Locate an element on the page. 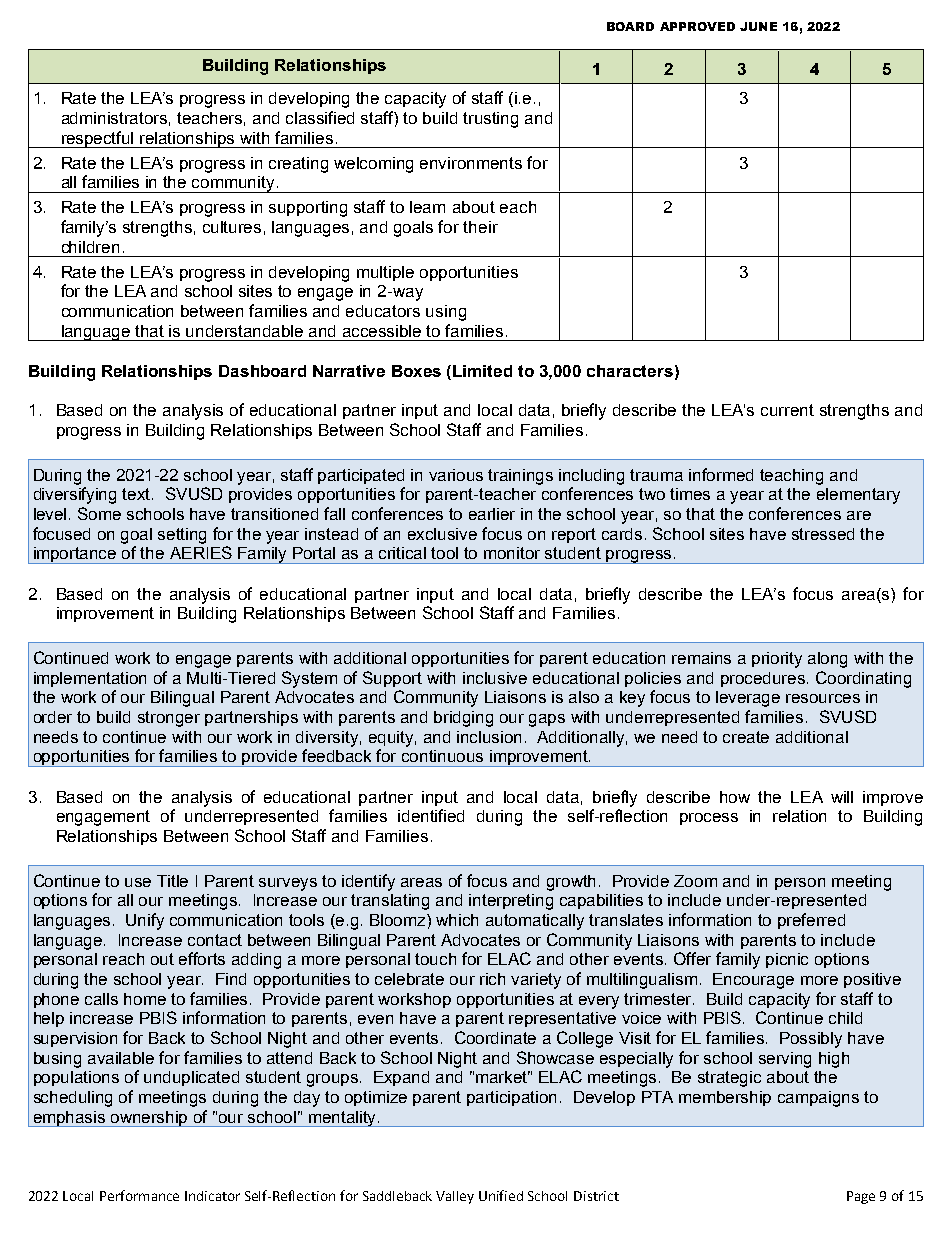 This document has height=1233, width=952. will is located at coordinates (842, 797).
